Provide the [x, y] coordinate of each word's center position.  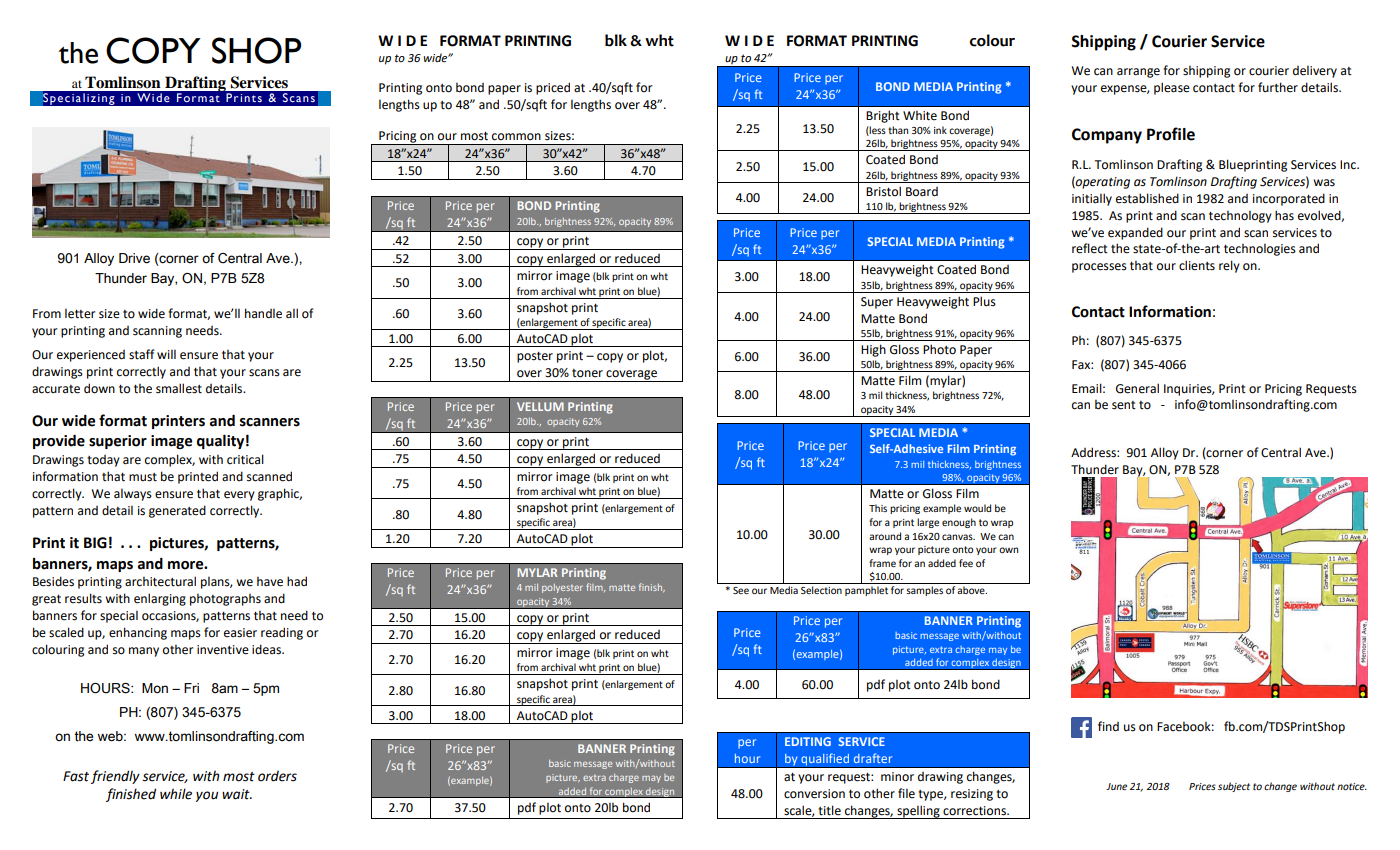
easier [240, 633]
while [176, 794]
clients [1197, 265]
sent [1124, 405]
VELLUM [540, 406]
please [1172, 88]
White [920, 116]
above [972, 590]
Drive [134, 258]
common [516, 137]
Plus [984, 301]
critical [245, 459]
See [741, 590]
